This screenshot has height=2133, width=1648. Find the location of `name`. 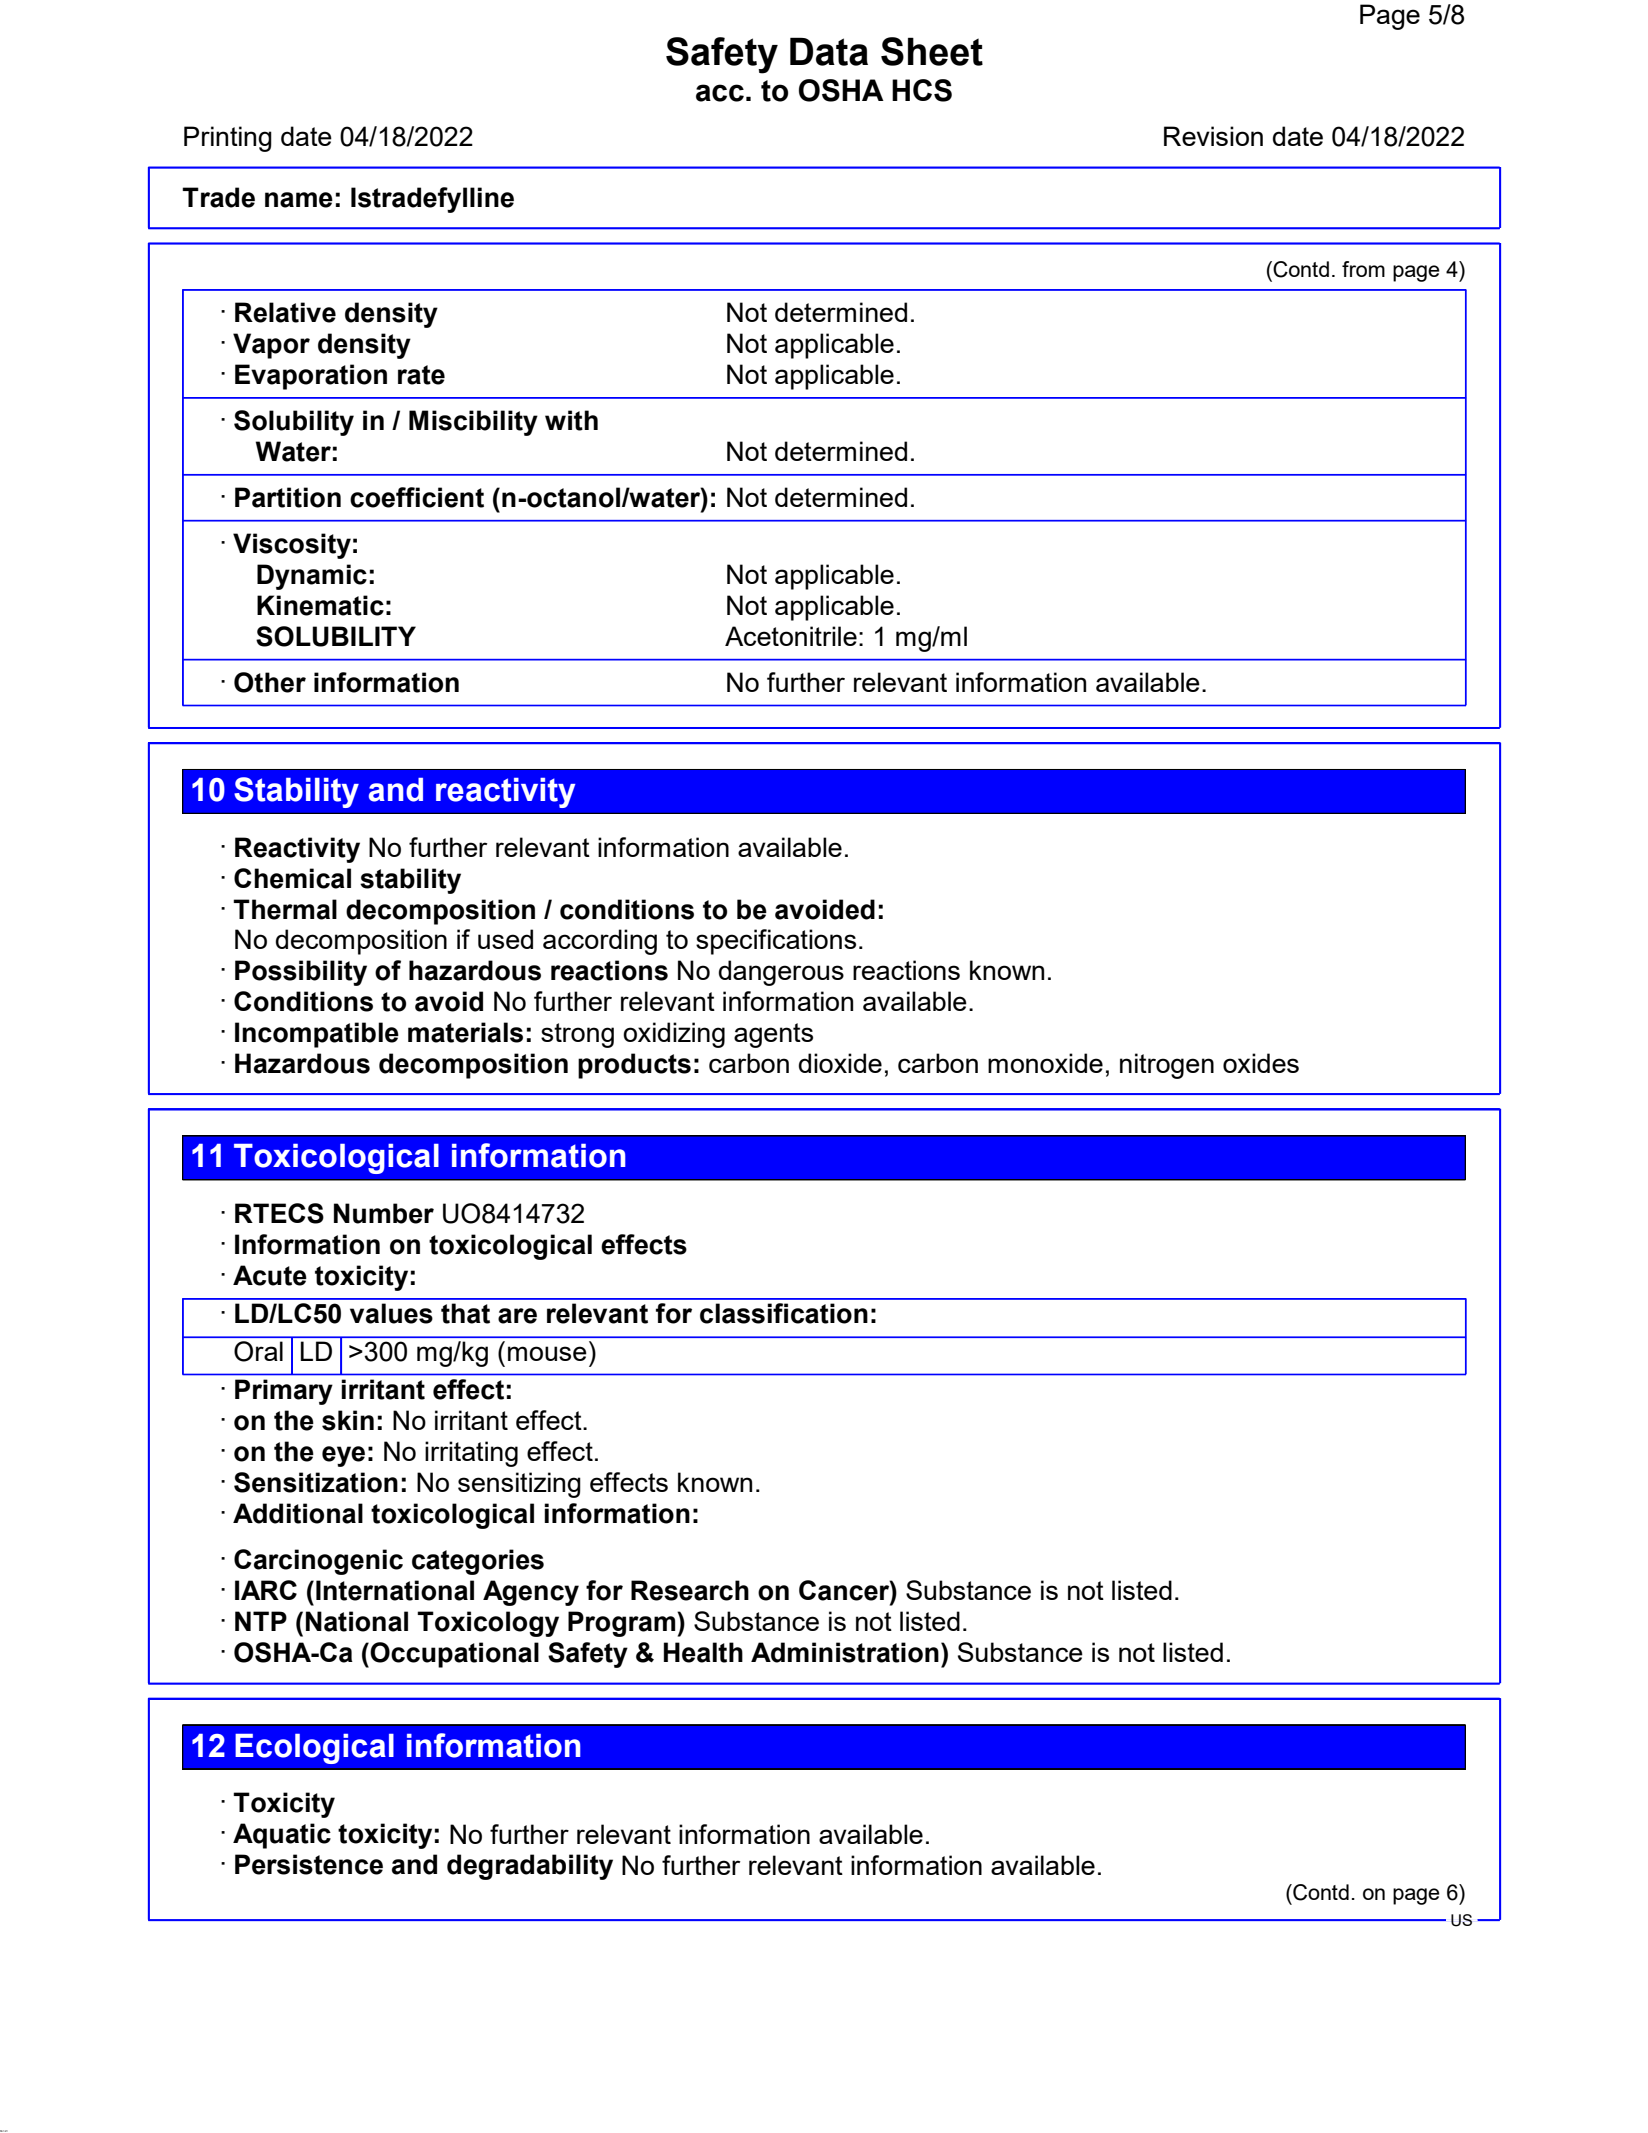

name is located at coordinates (299, 200).
